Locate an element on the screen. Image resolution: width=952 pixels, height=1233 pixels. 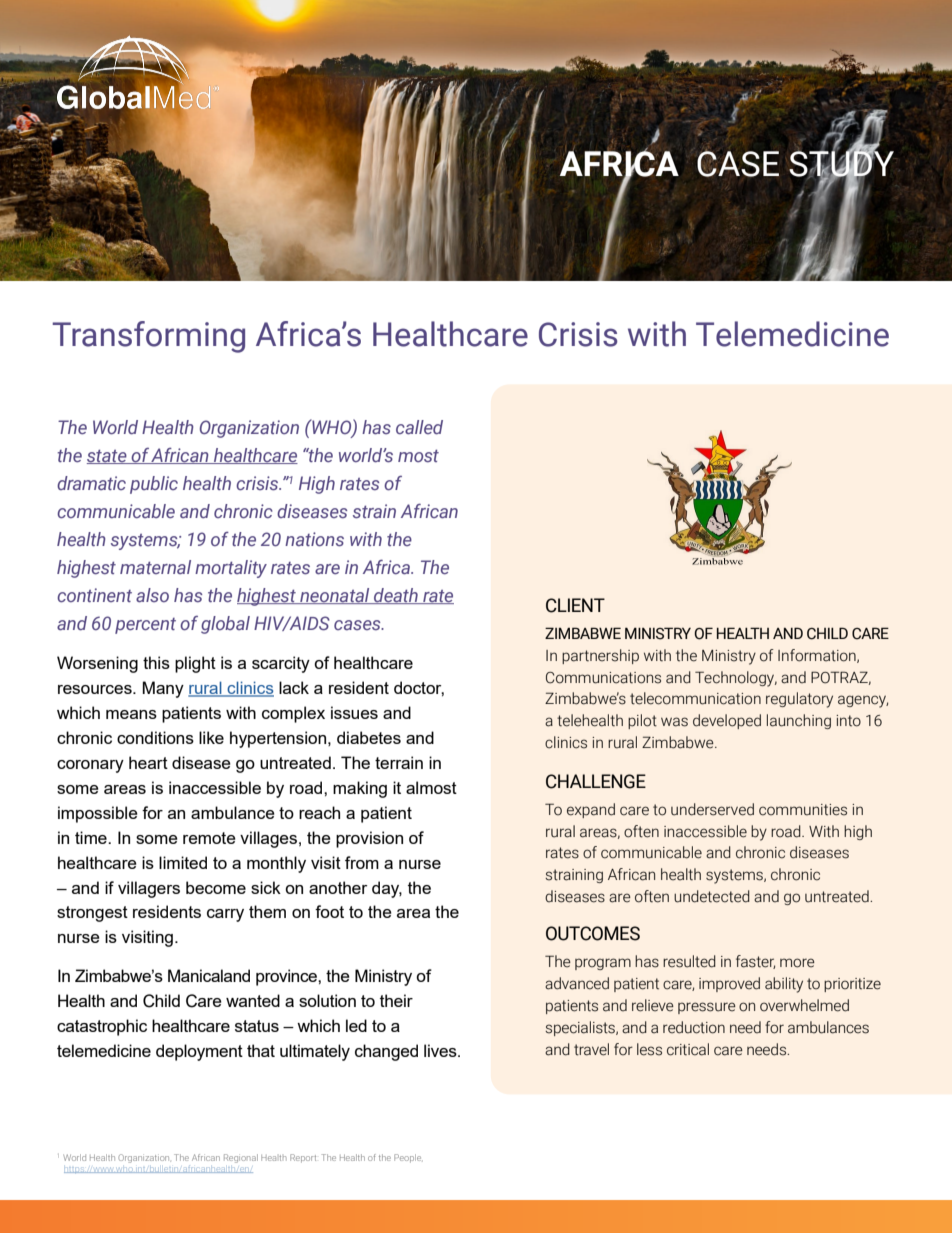
Regional is located at coordinates (241, 1158).
